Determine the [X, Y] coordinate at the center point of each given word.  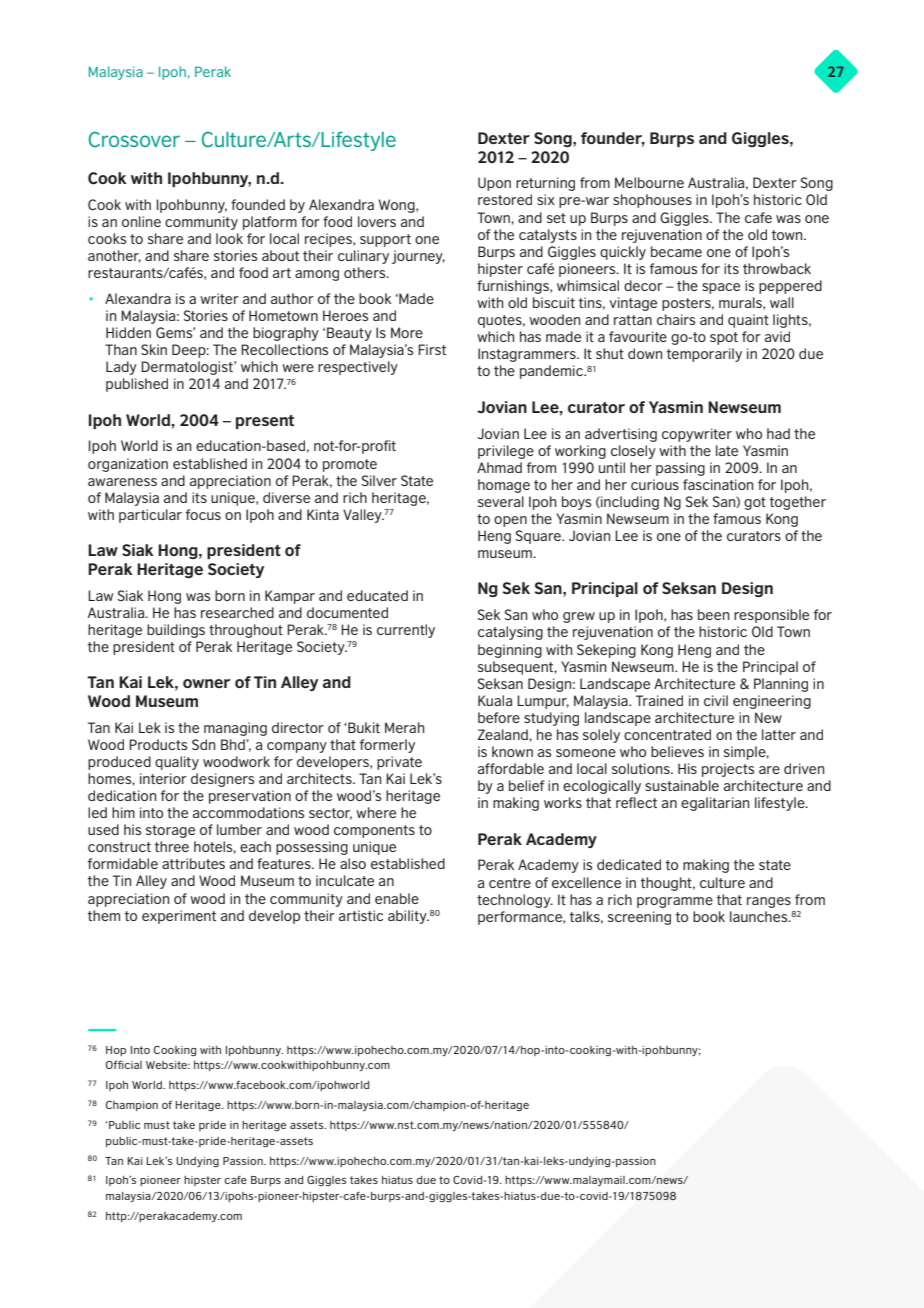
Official [124, 1064]
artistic [361, 915]
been [713, 614]
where [376, 812]
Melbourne [649, 182]
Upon [494, 184]
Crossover [134, 139]
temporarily [704, 355]
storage [170, 831]
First [432, 349]
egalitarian [715, 804]
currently [406, 631]
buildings [176, 631]
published [137, 385]
